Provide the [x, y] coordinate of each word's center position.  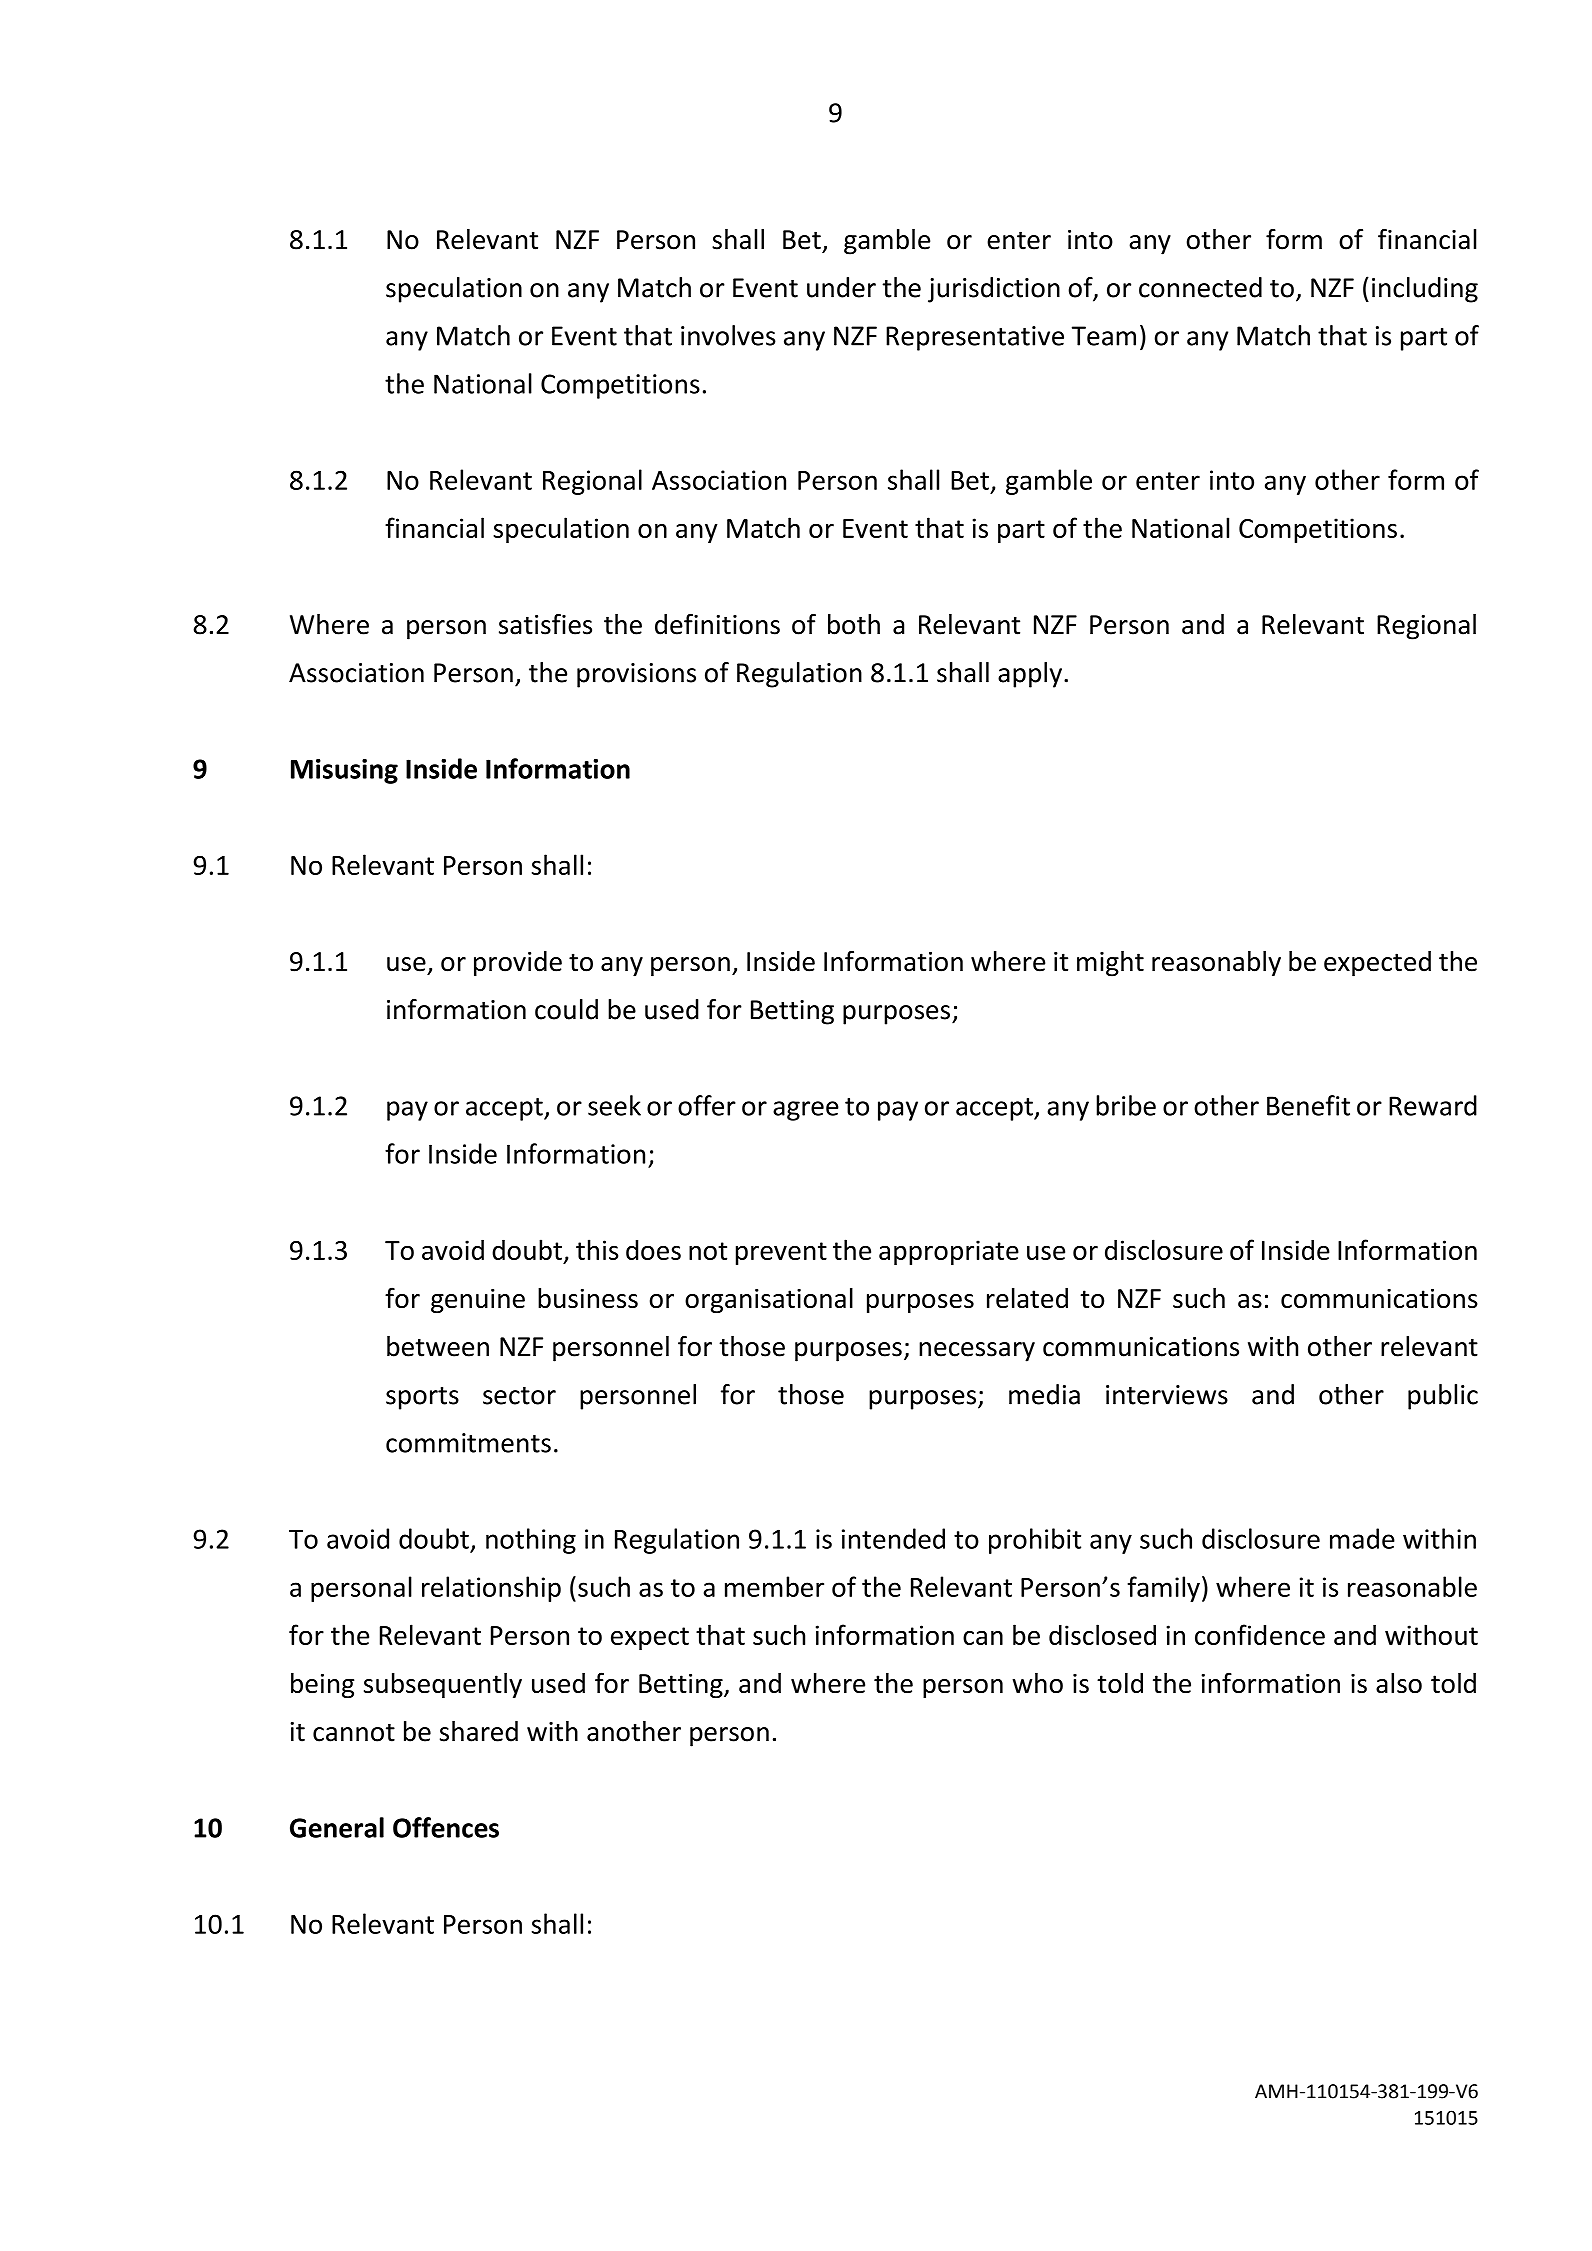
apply [1030, 675]
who [1037, 1683]
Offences [446, 1827]
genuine [478, 1301]
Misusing [344, 771]
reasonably [1216, 964]
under [841, 287]
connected [1200, 287]
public [1443, 1397]
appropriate [949, 1252]
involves [728, 335]
